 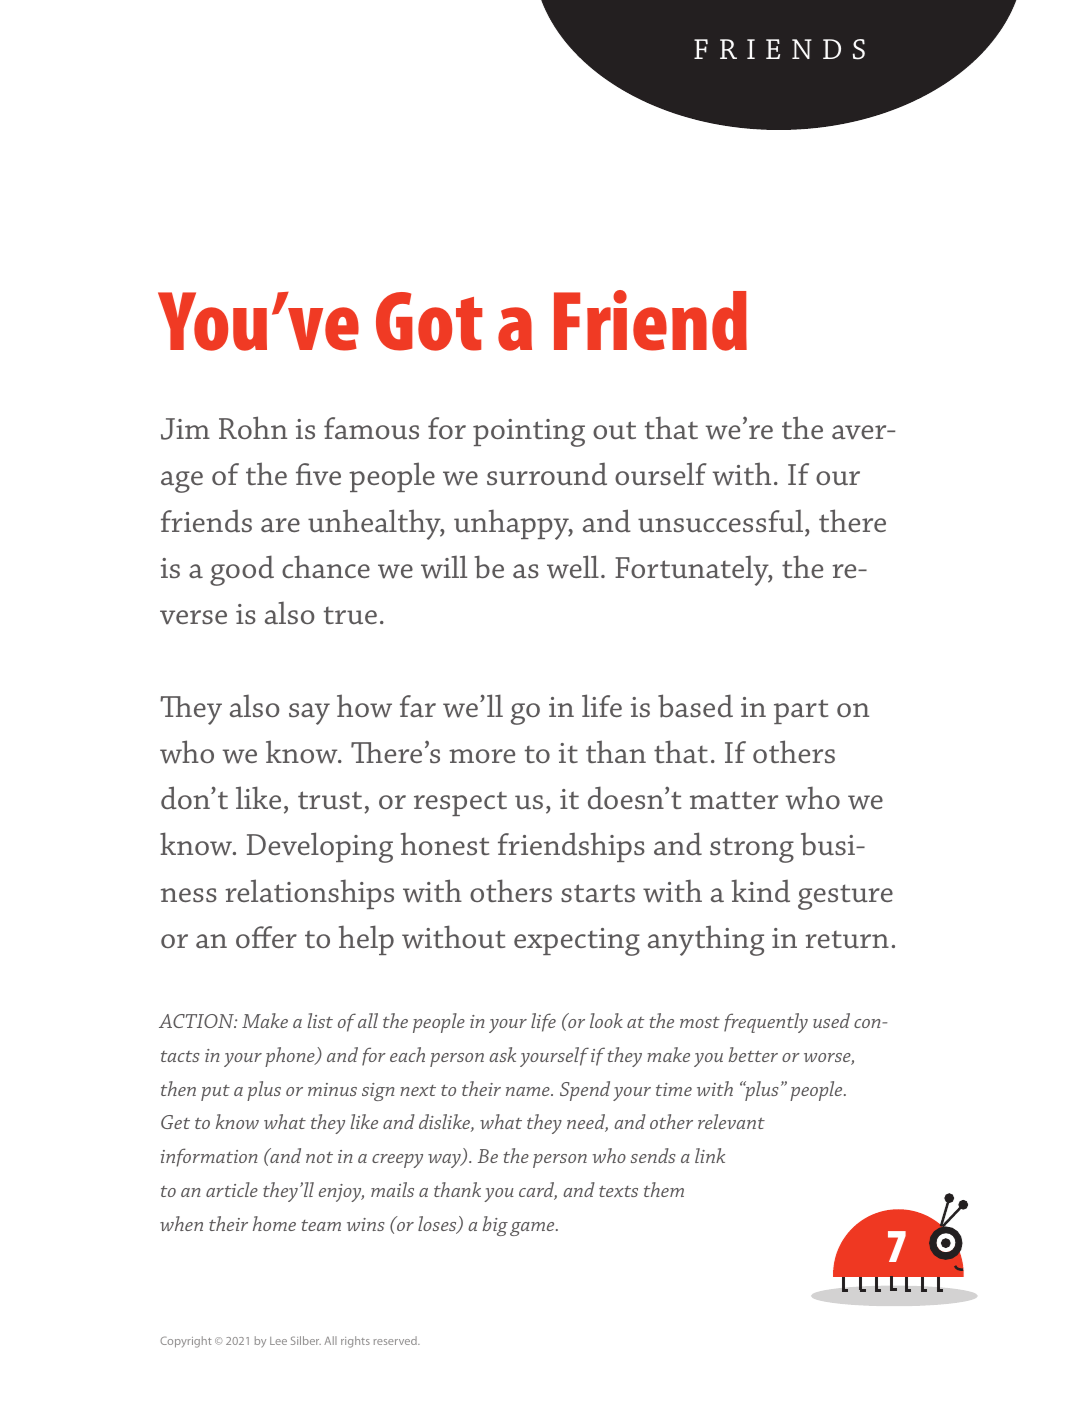 What do you see at coordinates (278, 1341) in the screenshot?
I see `Lee` at bounding box center [278, 1341].
